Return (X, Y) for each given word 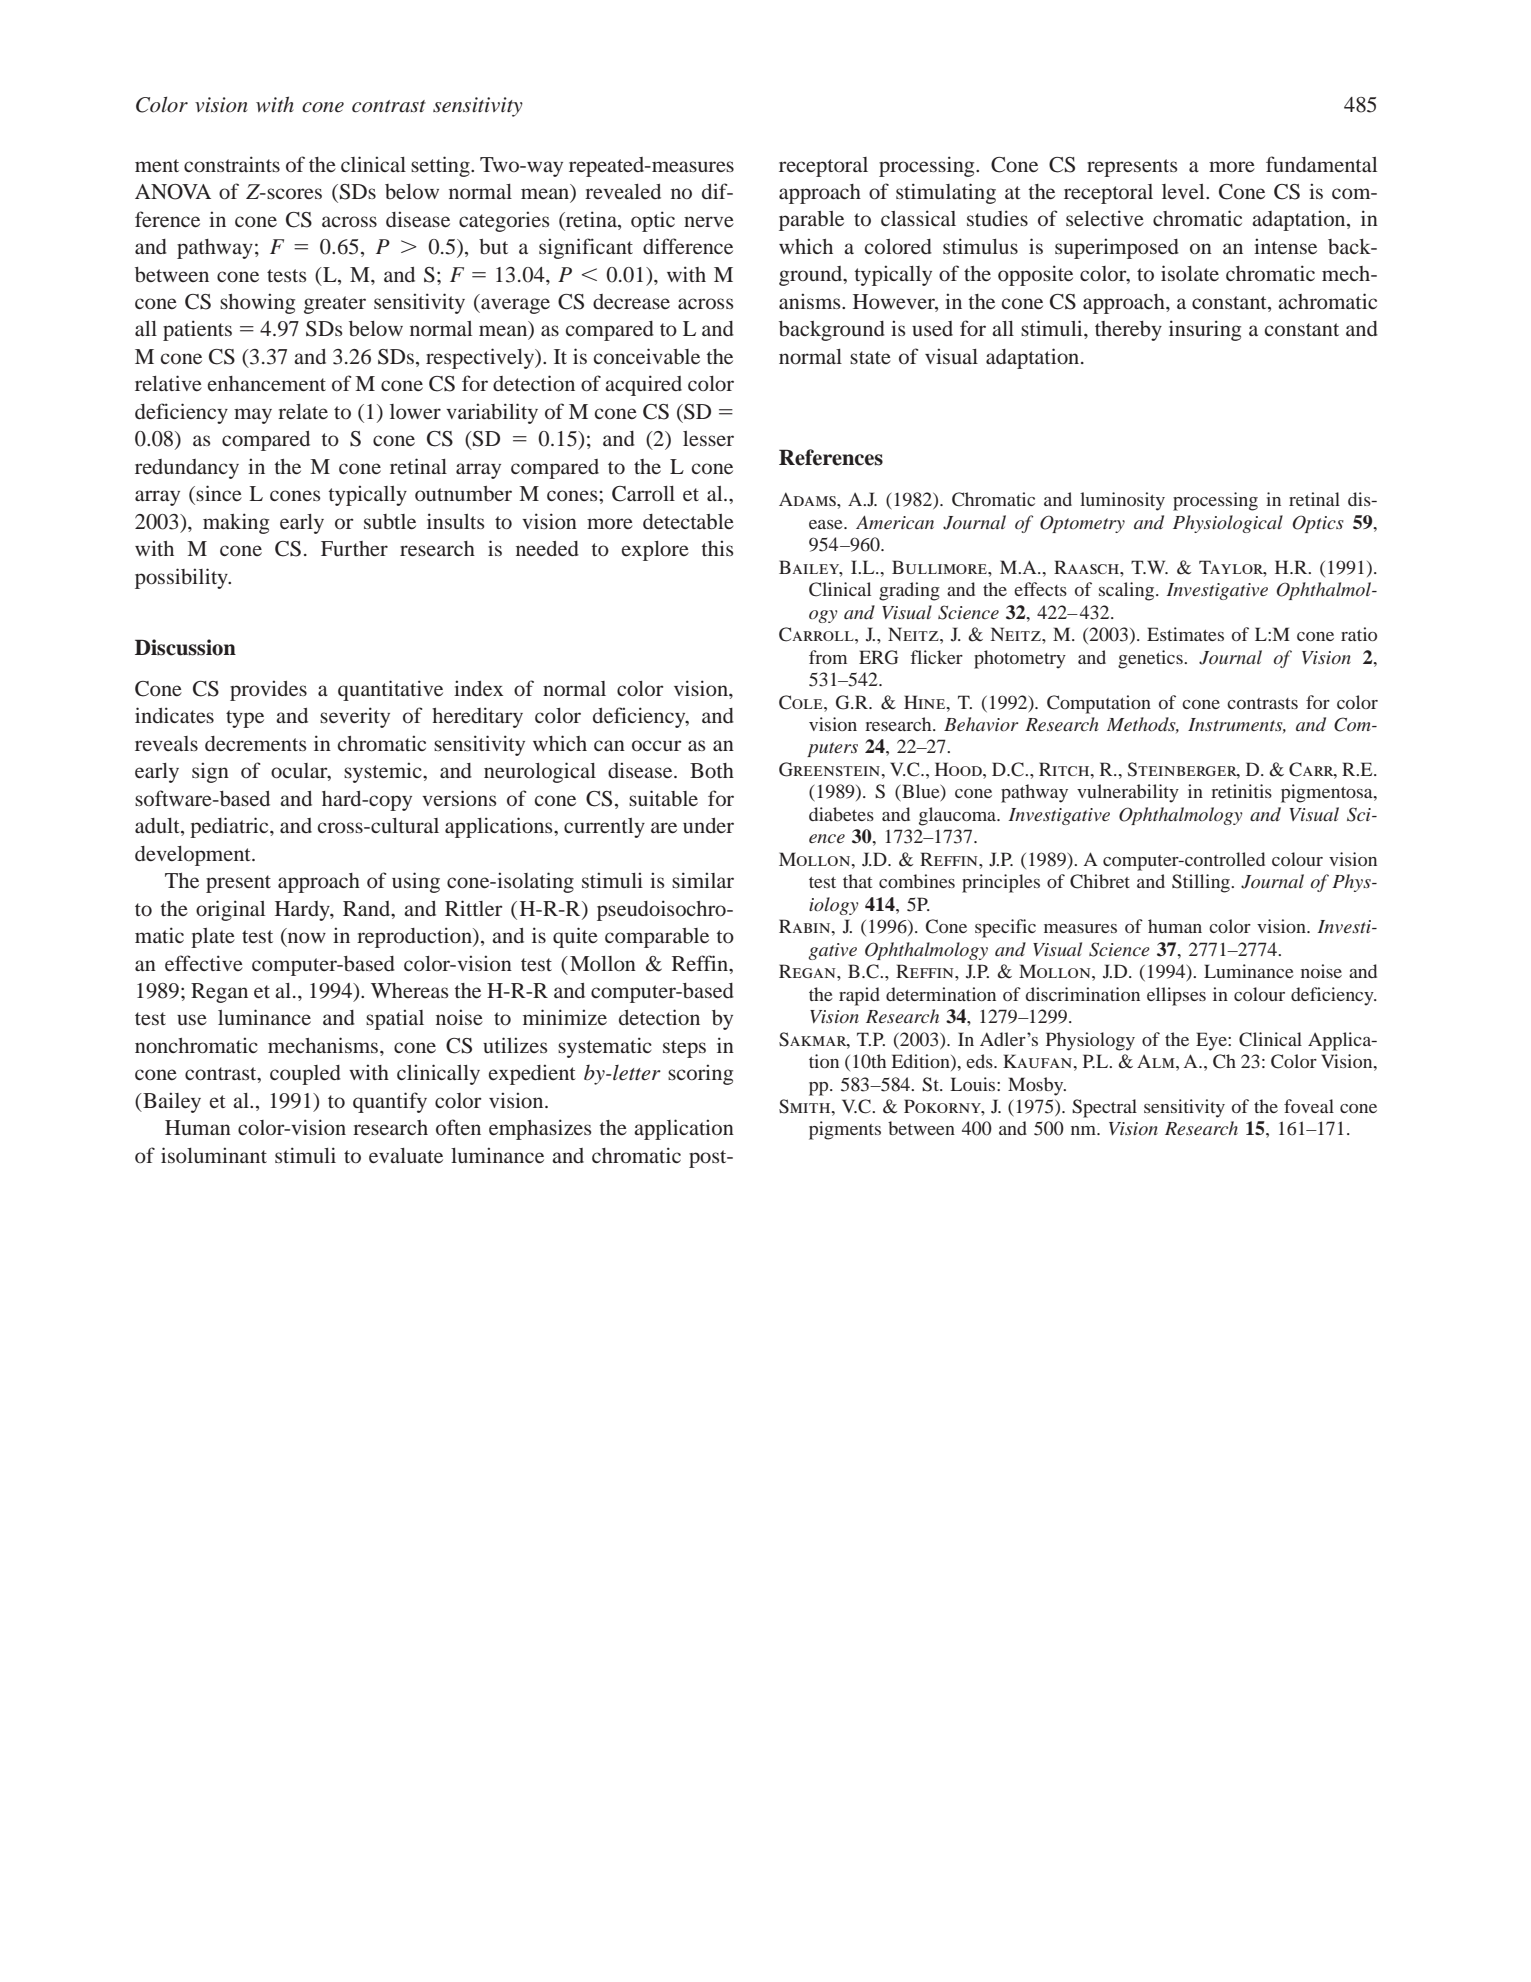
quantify (390, 1102)
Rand (368, 908)
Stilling (1202, 883)
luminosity (1122, 501)
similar (703, 880)
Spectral (1104, 1108)
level (1184, 191)
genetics (1151, 659)
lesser (708, 438)
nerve (709, 221)
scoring (700, 1074)
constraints (232, 164)
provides (268, 690)
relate (303, 411)
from (828, 657)
